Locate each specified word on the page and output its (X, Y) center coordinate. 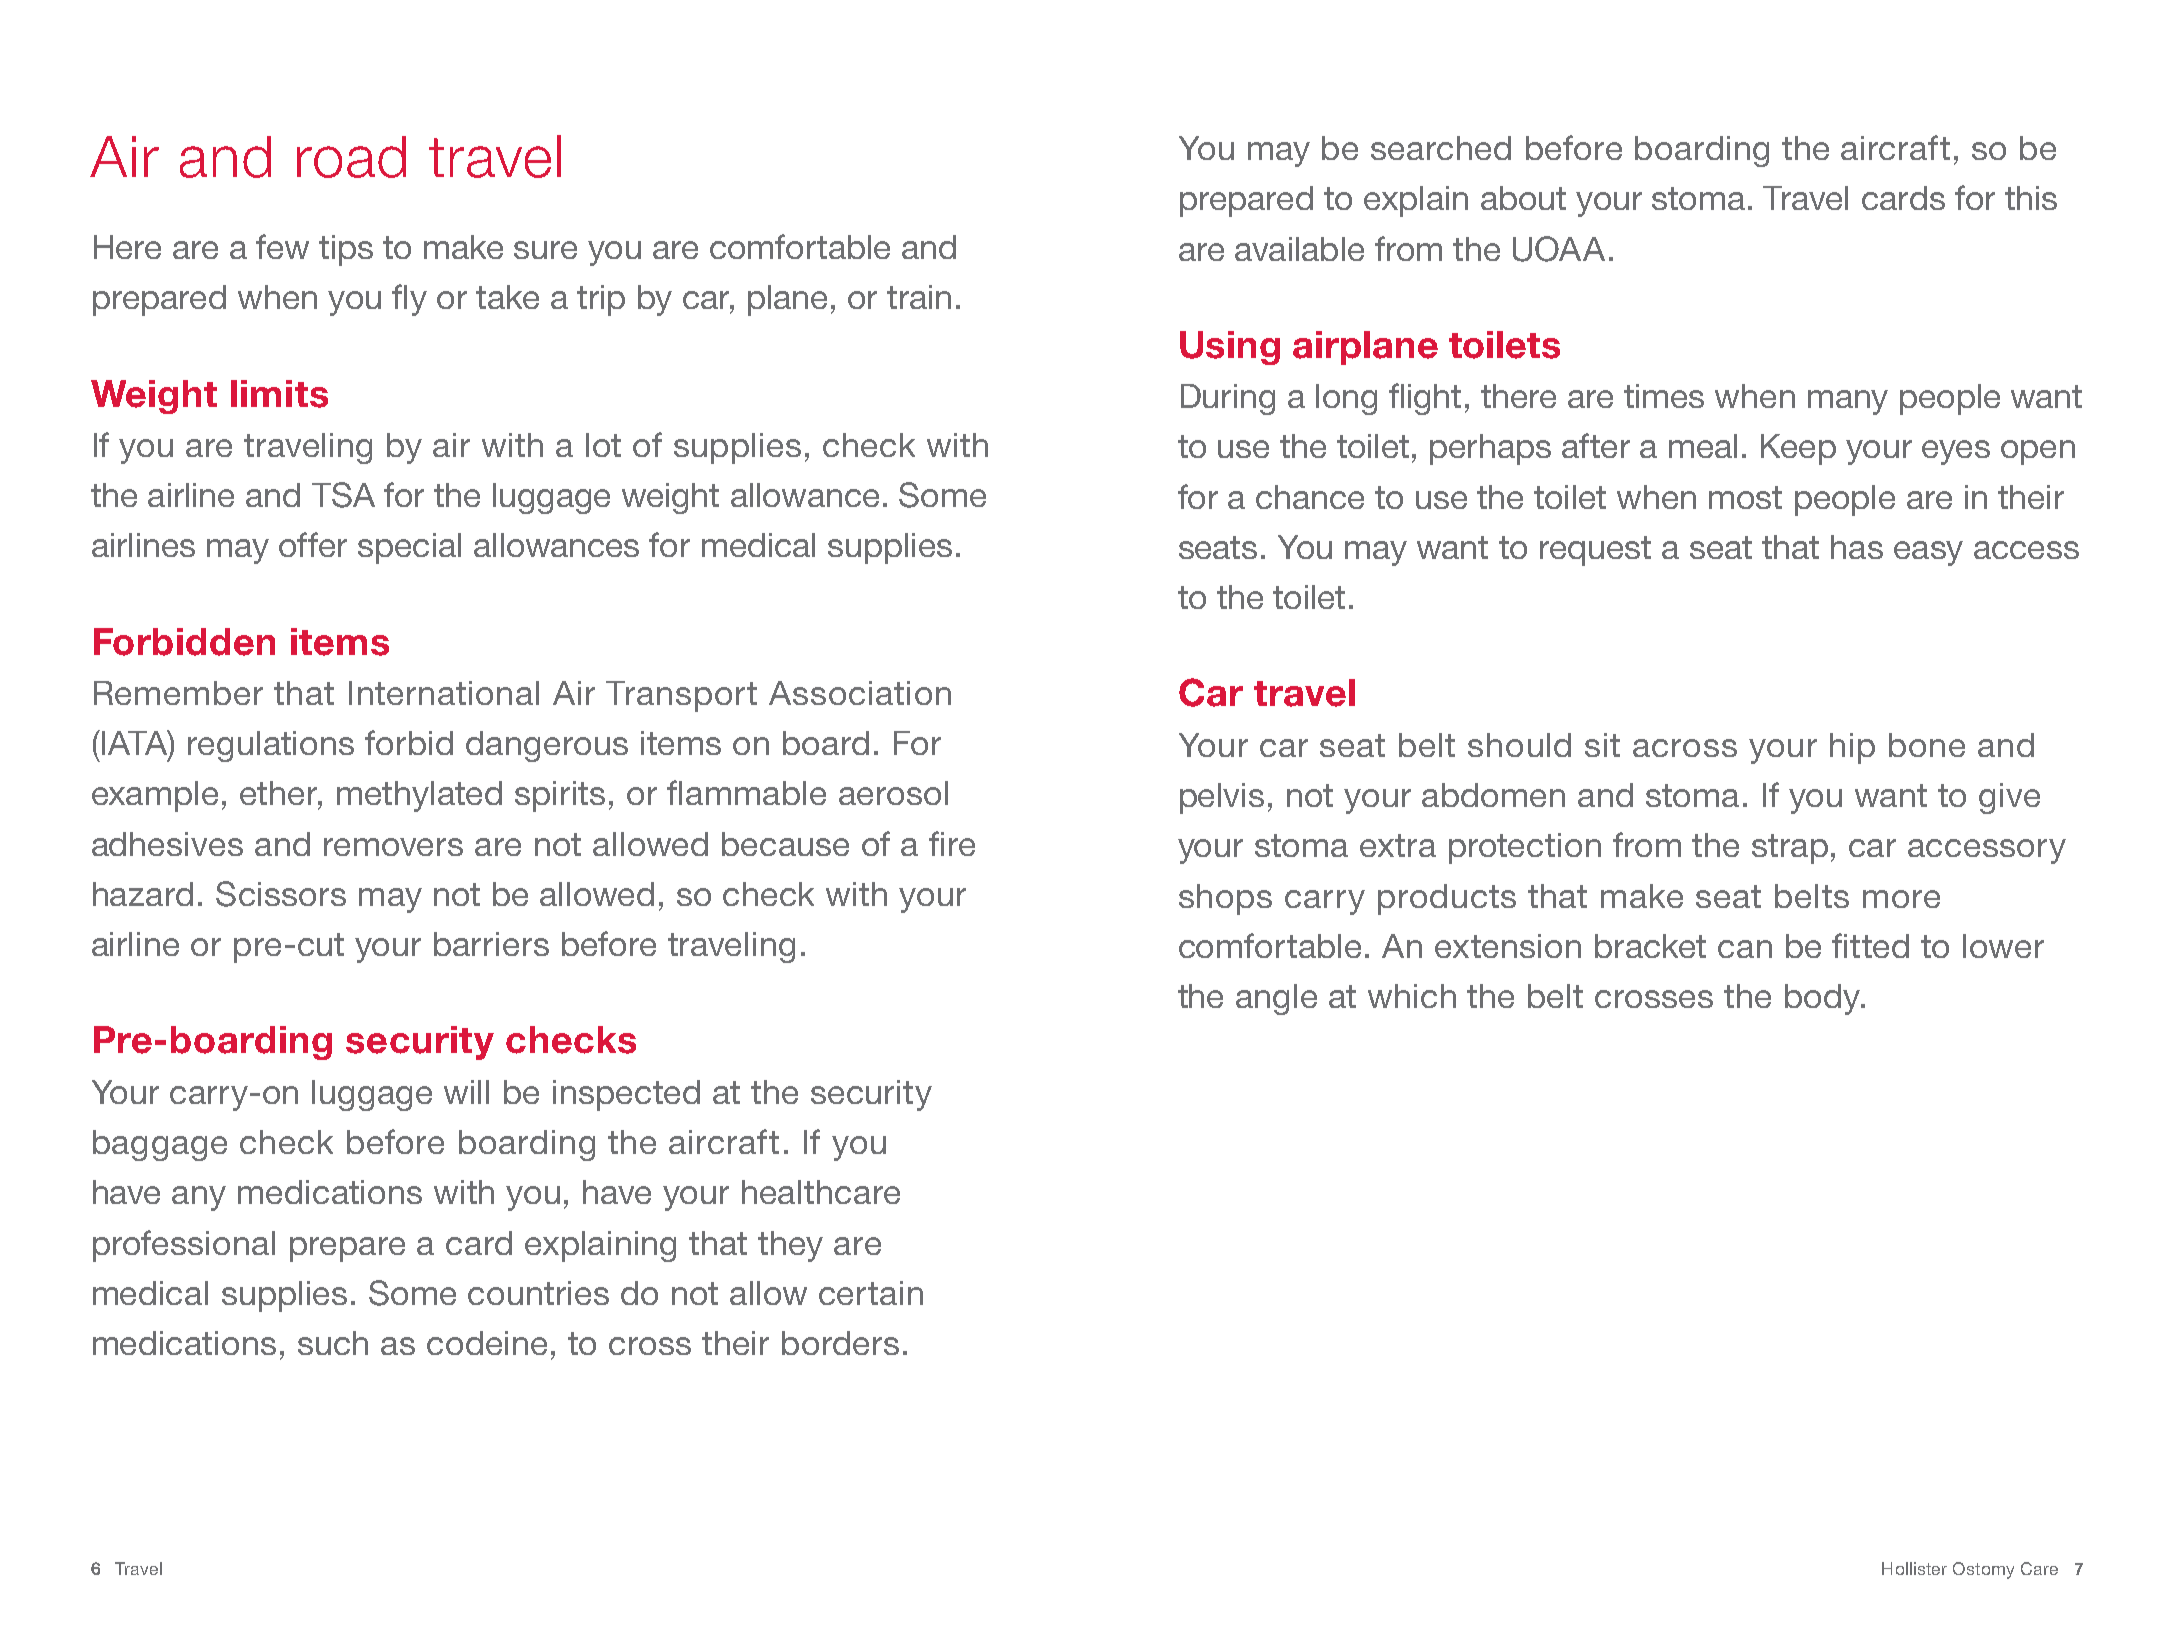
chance (1310, 497)
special (409, 548)
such (333, 1343)
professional (184, 1246)
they (790, 1246)
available (1299, 249)
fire (952, 843)
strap (1790, 849)
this (2031, 198)
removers (393, 847)
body (1823, 999)
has (1857, 547)
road (351, 157)
